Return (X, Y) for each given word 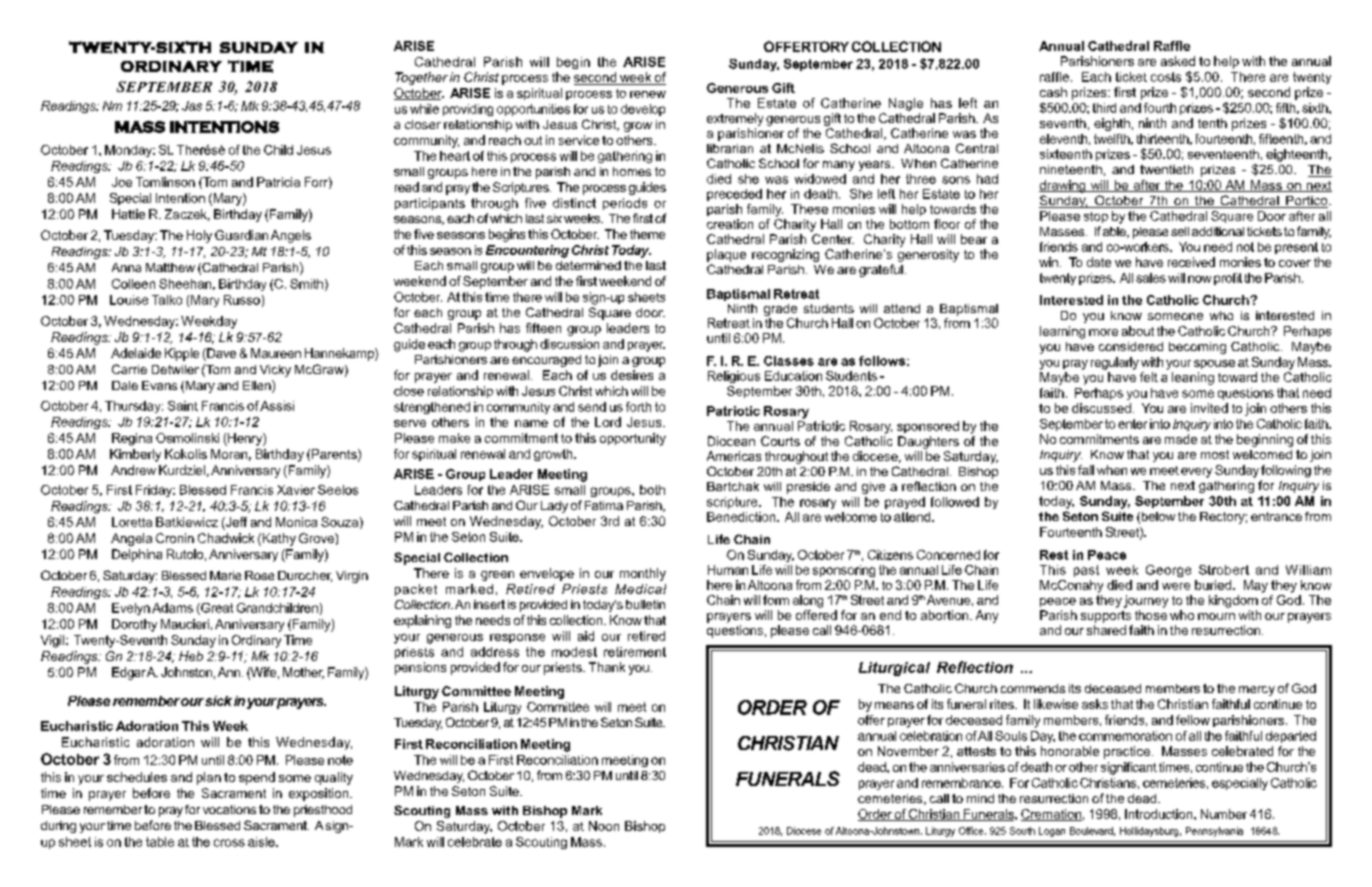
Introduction (1160, 814)
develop (643, 110)
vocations (229, 809)
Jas (192, 106)
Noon (604, 826)
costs (1166, 77)
